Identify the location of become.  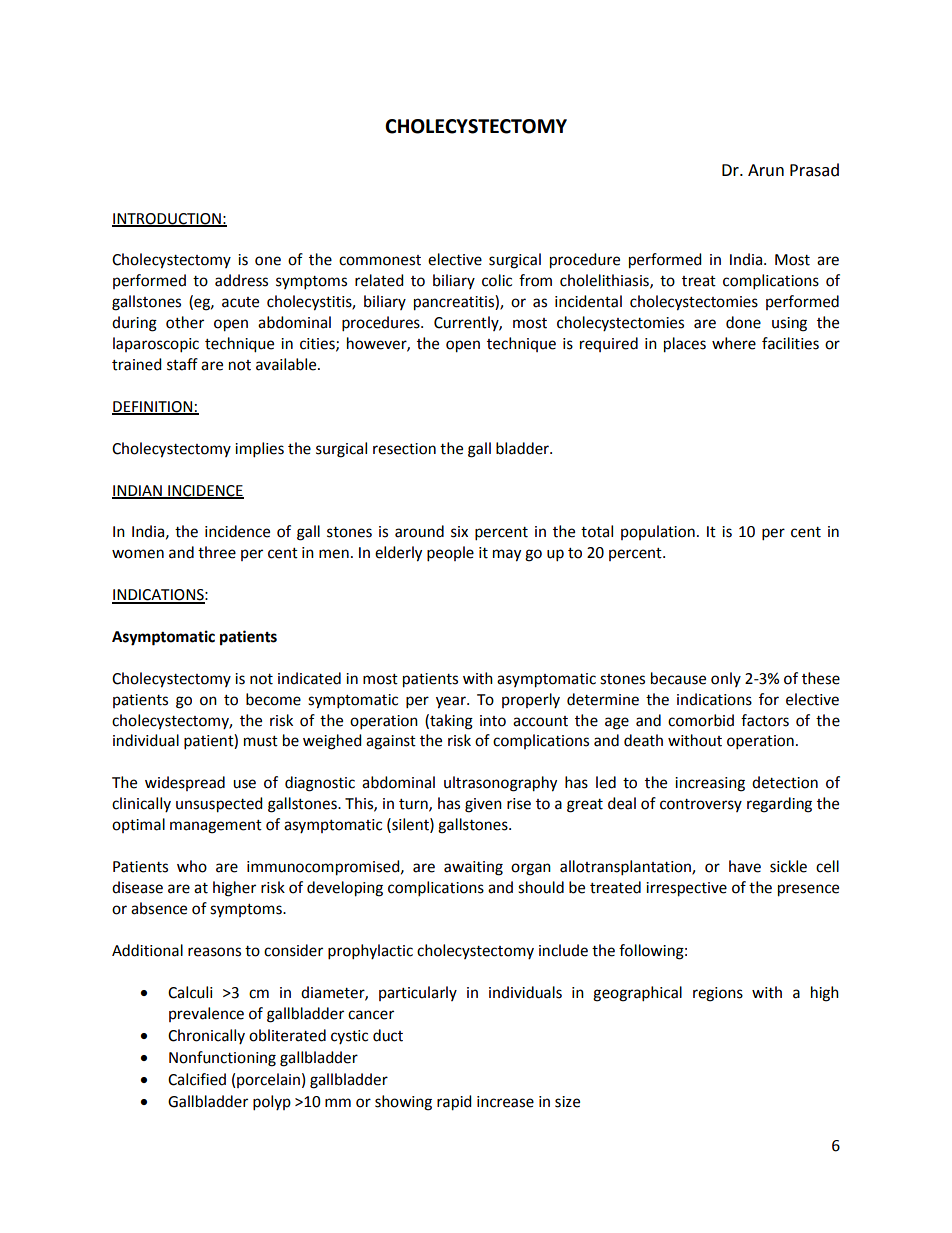
(273, 699).
